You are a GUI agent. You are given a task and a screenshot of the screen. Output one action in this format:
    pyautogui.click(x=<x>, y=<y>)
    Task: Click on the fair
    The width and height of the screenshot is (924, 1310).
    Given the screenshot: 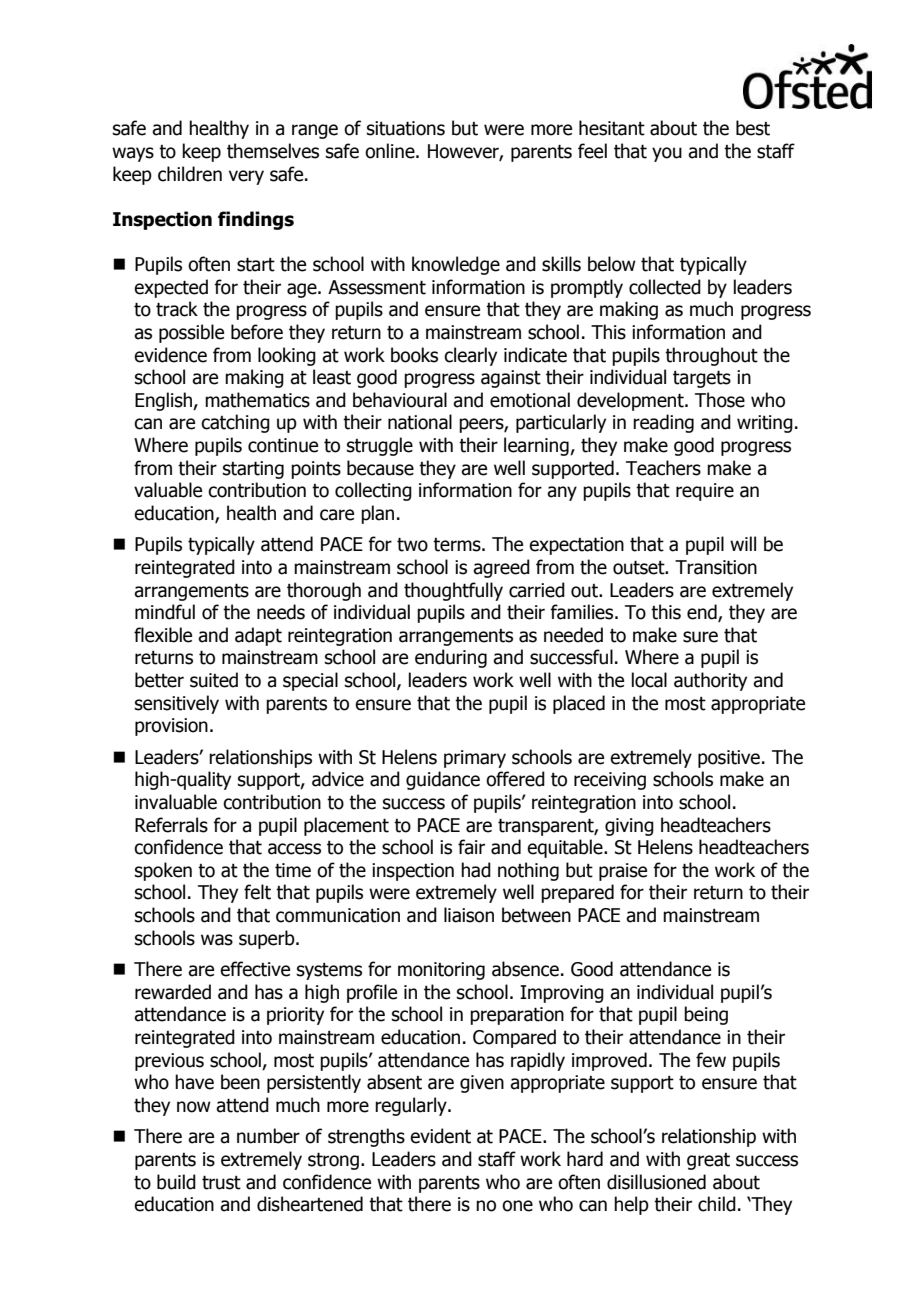 What is the action you would take?
    pyautogui.click(x=471, y=847)
